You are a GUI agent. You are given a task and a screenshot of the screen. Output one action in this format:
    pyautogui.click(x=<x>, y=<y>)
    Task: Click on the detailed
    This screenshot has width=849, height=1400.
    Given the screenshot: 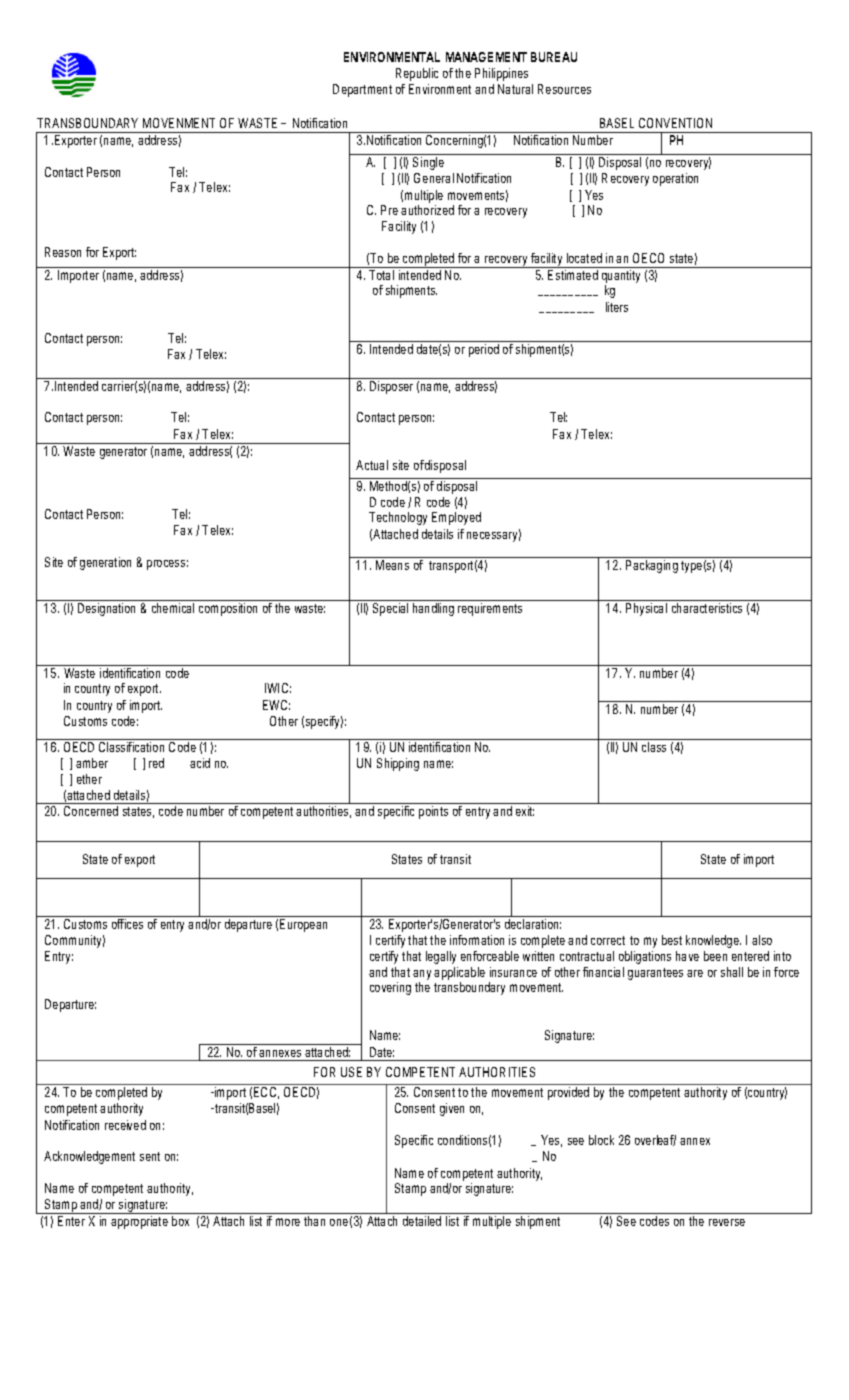 What is the action you would take?
    pyautogui.click(x=422, y=1221)
